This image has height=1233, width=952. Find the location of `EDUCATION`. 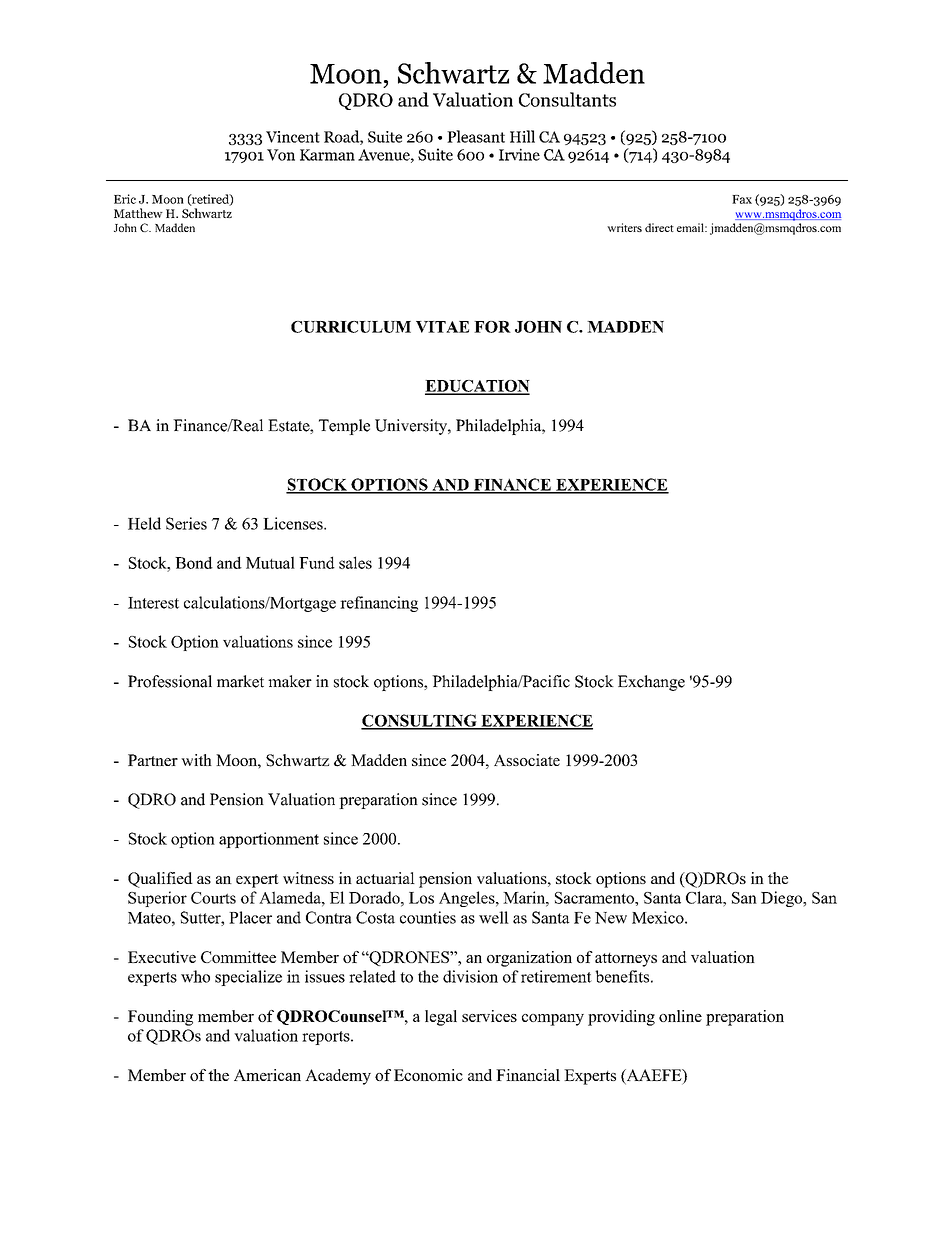

EDUCATION is located at coordinates (477, 387).
